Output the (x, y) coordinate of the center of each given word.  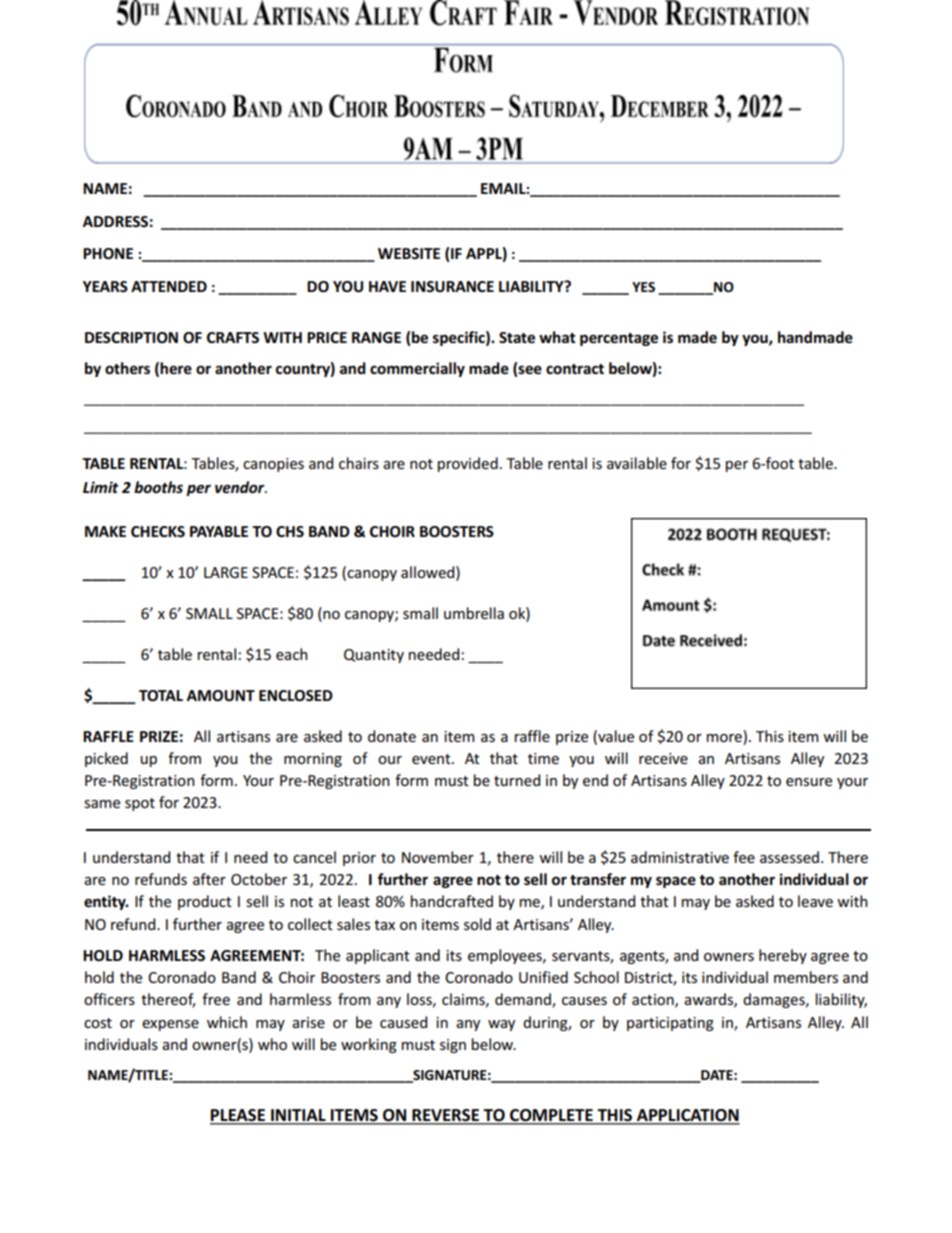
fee (744, 857)
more (724, 738)
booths (158, 487)
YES (643, 287)
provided (468, 464)
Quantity (374, 656)
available (637, 463)
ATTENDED (169, 286)
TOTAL (161, 695)
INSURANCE (452, 286)
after (209, 879)
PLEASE (238, 1116)
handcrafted (452, 901)
